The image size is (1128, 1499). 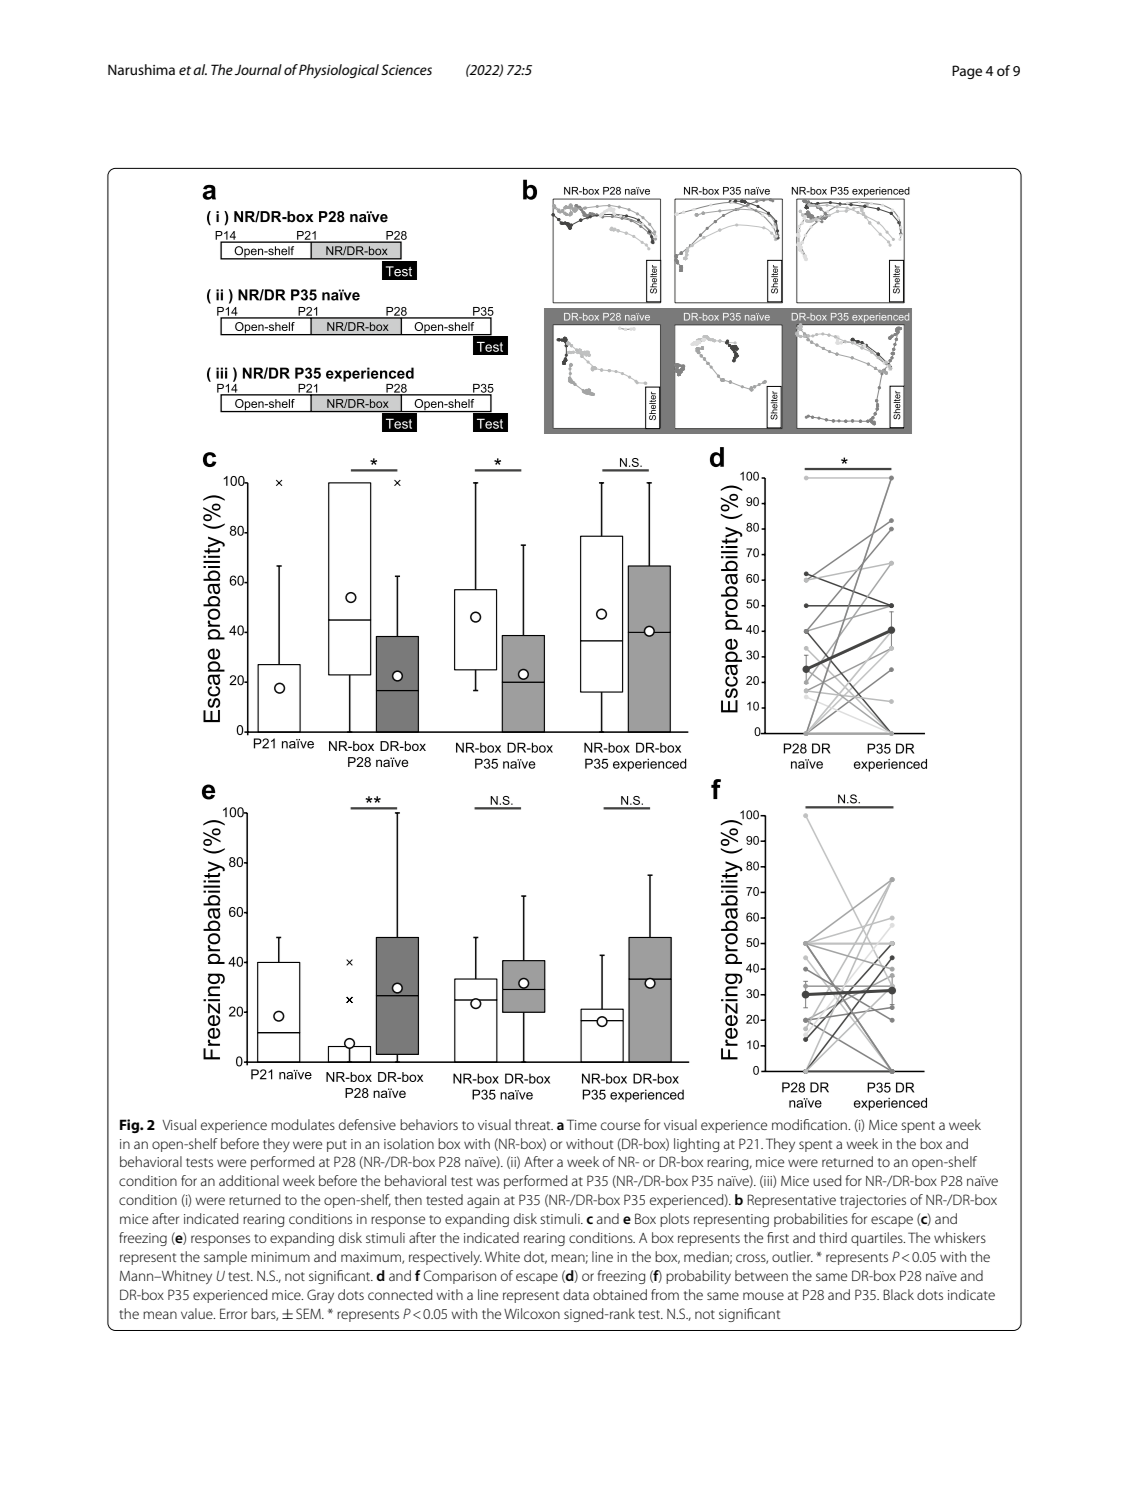 I want to click on lighting, so click(x=696, y=1145).
